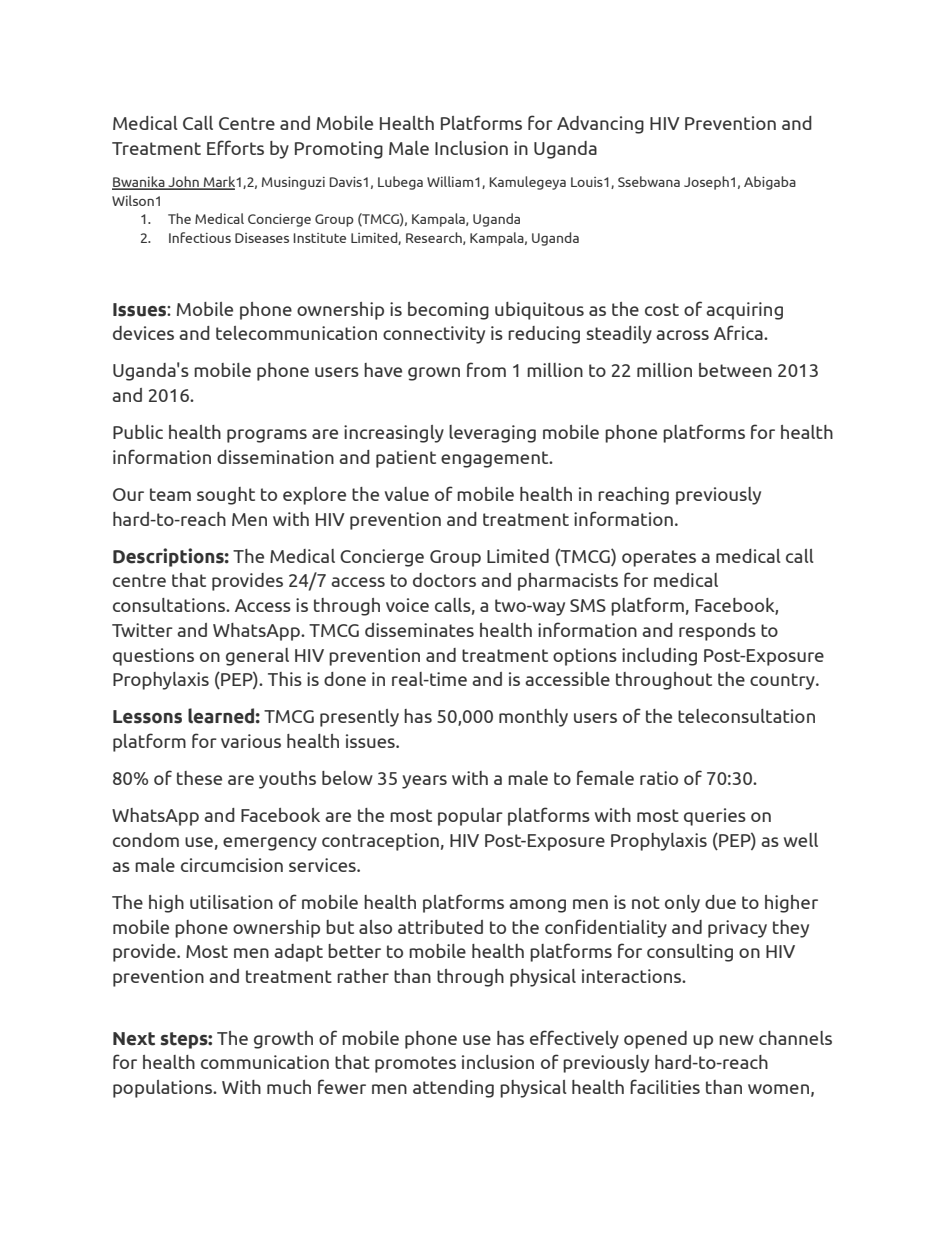  What do you see at coordinates (440, 927) in the document?
I see `attributed` at bounding box center [440, 927].
